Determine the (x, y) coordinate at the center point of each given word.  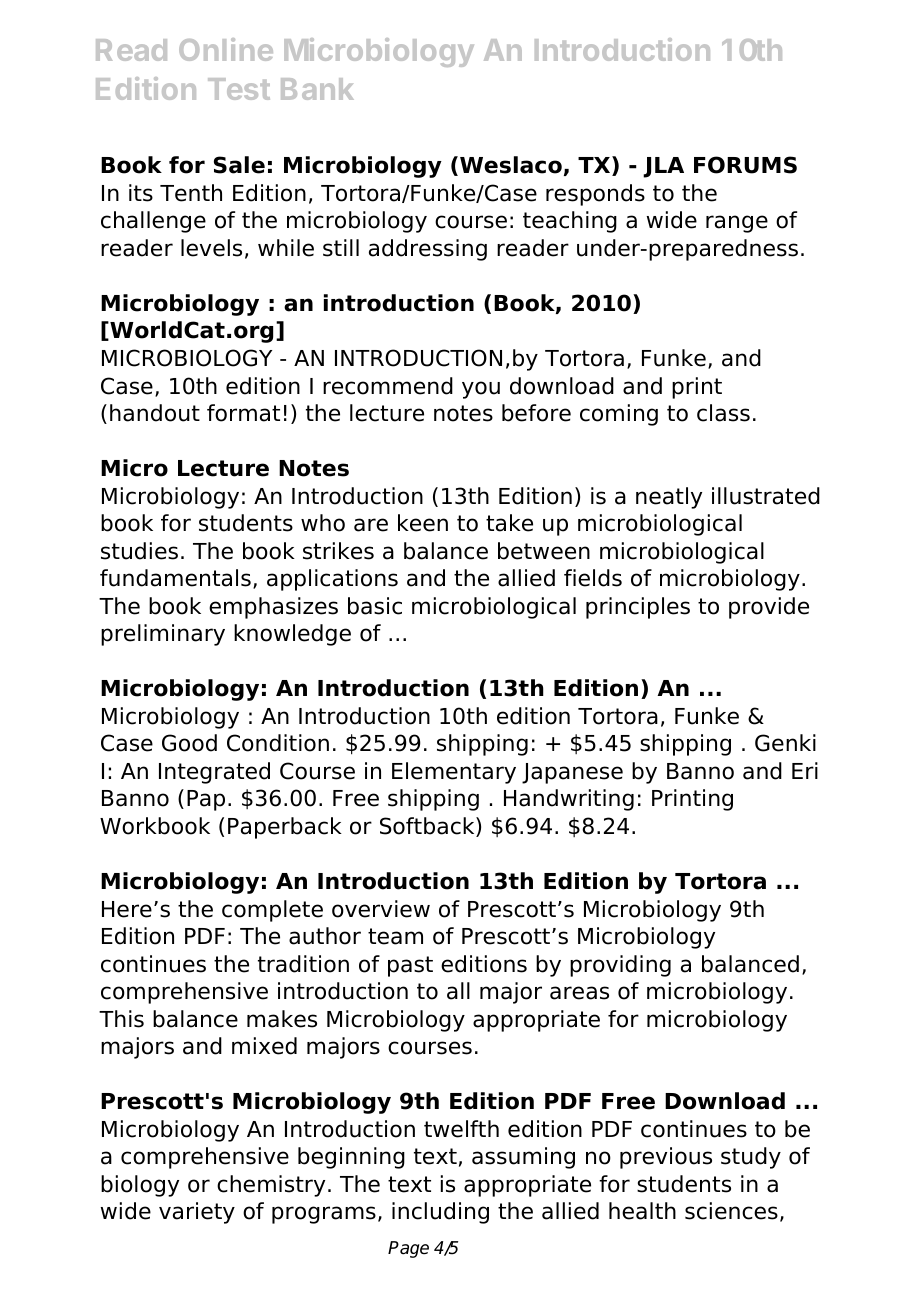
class (723, 413)
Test (239, 89)
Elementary (454, 773)
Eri (805, 770)
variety (197, 1213)
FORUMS (745, 165)
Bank (317, 89)
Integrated (214, 773)
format (243, 413)
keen (423, 523)
